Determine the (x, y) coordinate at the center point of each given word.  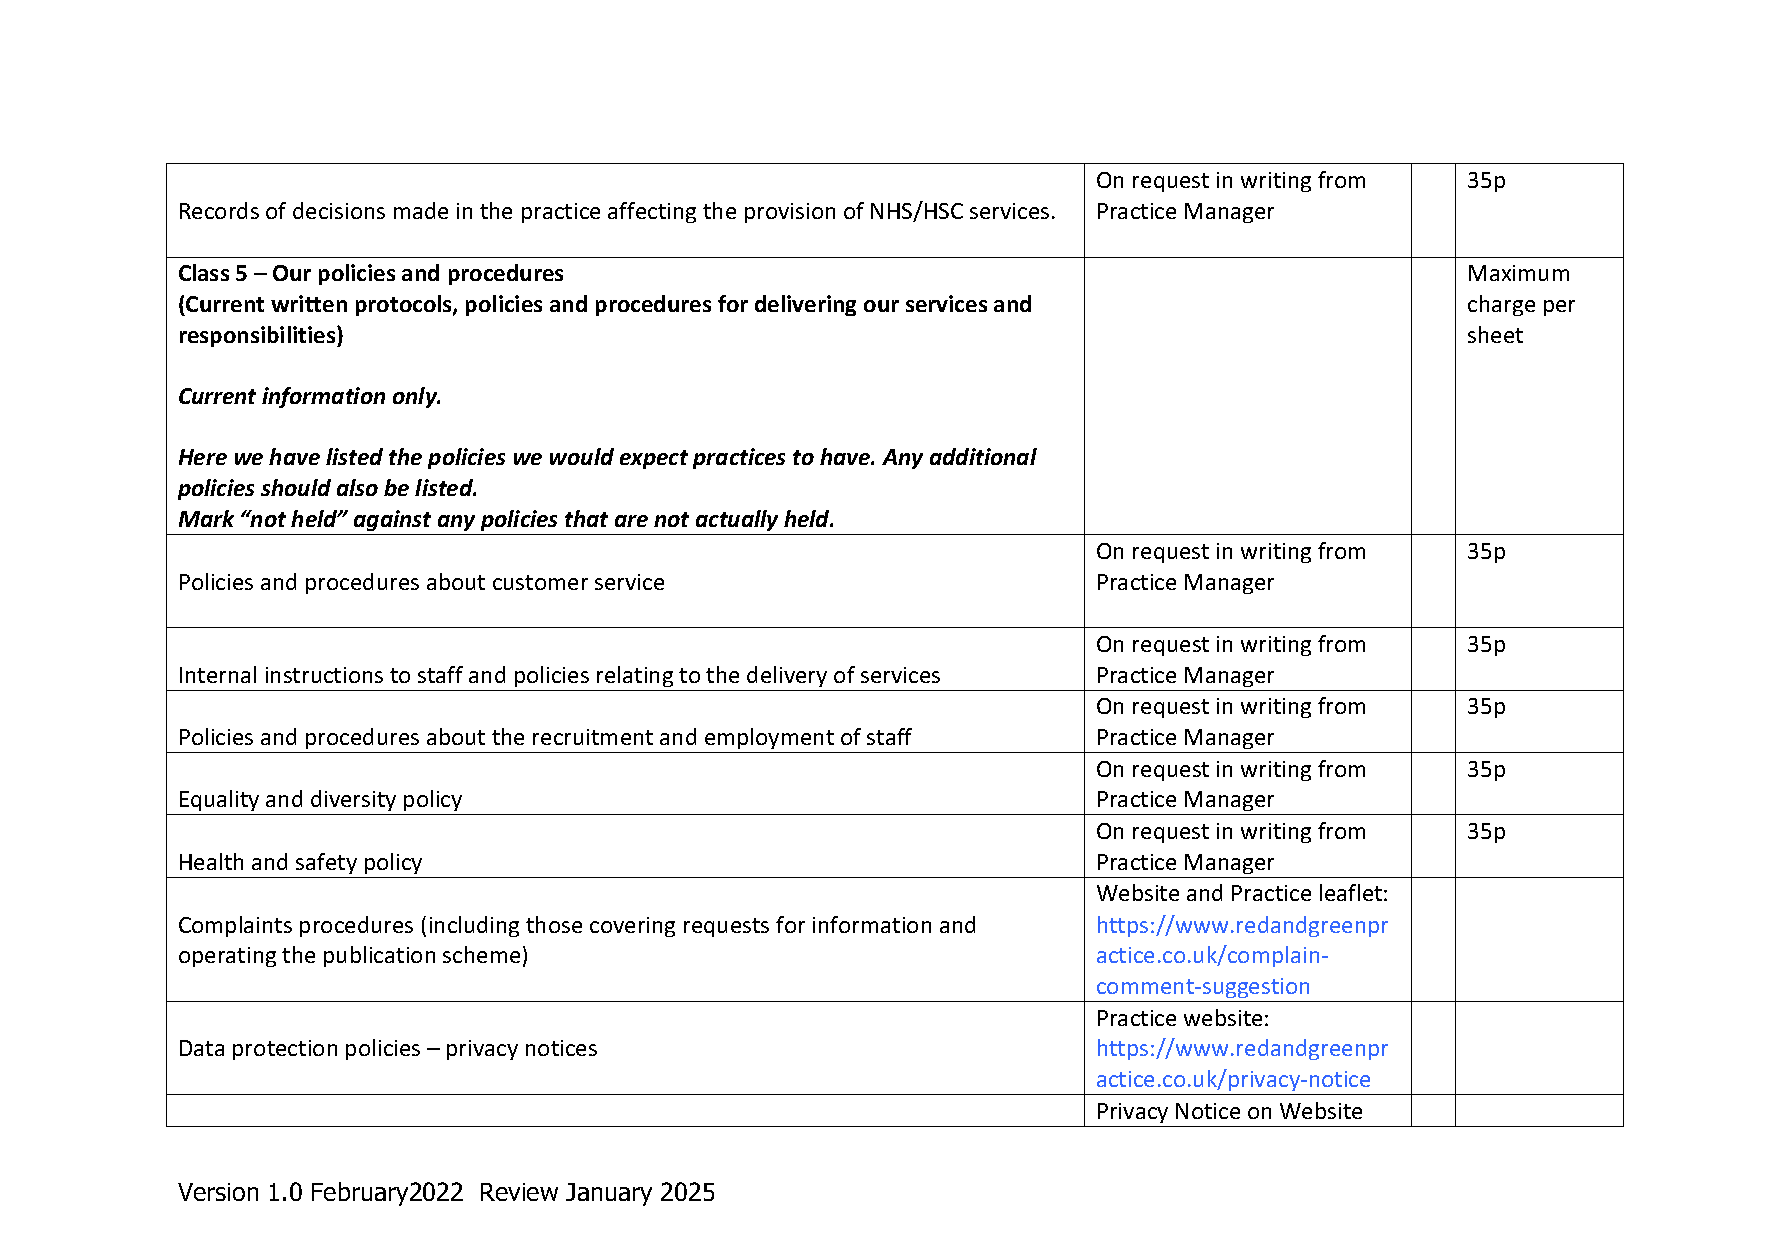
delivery (787, 676)
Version (218, 1192)
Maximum (1519, 273)
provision (790, 213)
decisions (339, 210)
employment (769, 738)
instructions (324, 675)
